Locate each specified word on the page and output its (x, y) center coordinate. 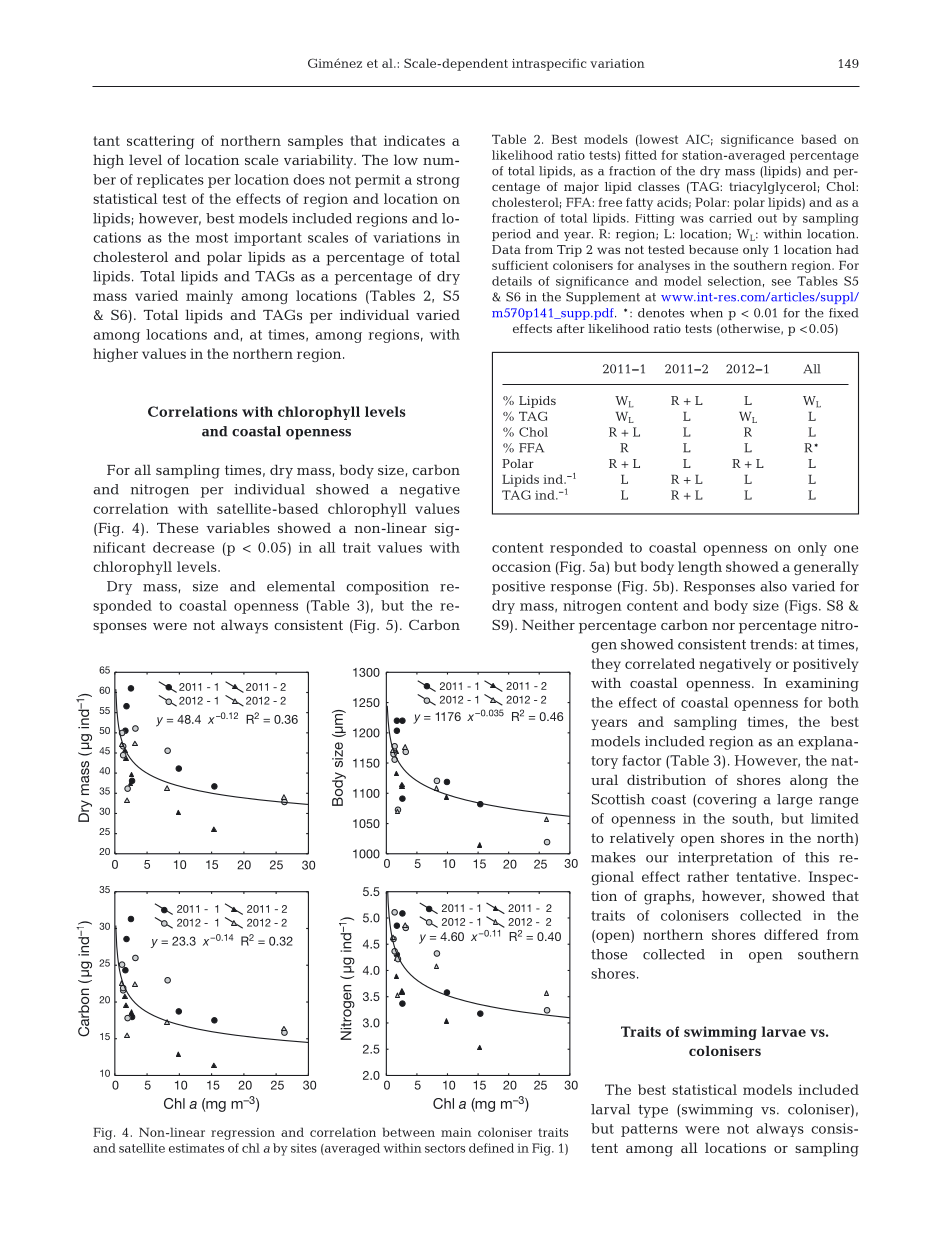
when (706, 313)
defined (491, 1148)
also (773, 586)
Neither (548, 624)
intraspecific (549, 65)
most (212, 238)
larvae (784, 1031)
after (571, 328)
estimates (196, 1148)
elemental (301, 586)
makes (613, 857)
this (817, 857)
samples (315, 142)
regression (243, 1134)
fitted (641, 155)
